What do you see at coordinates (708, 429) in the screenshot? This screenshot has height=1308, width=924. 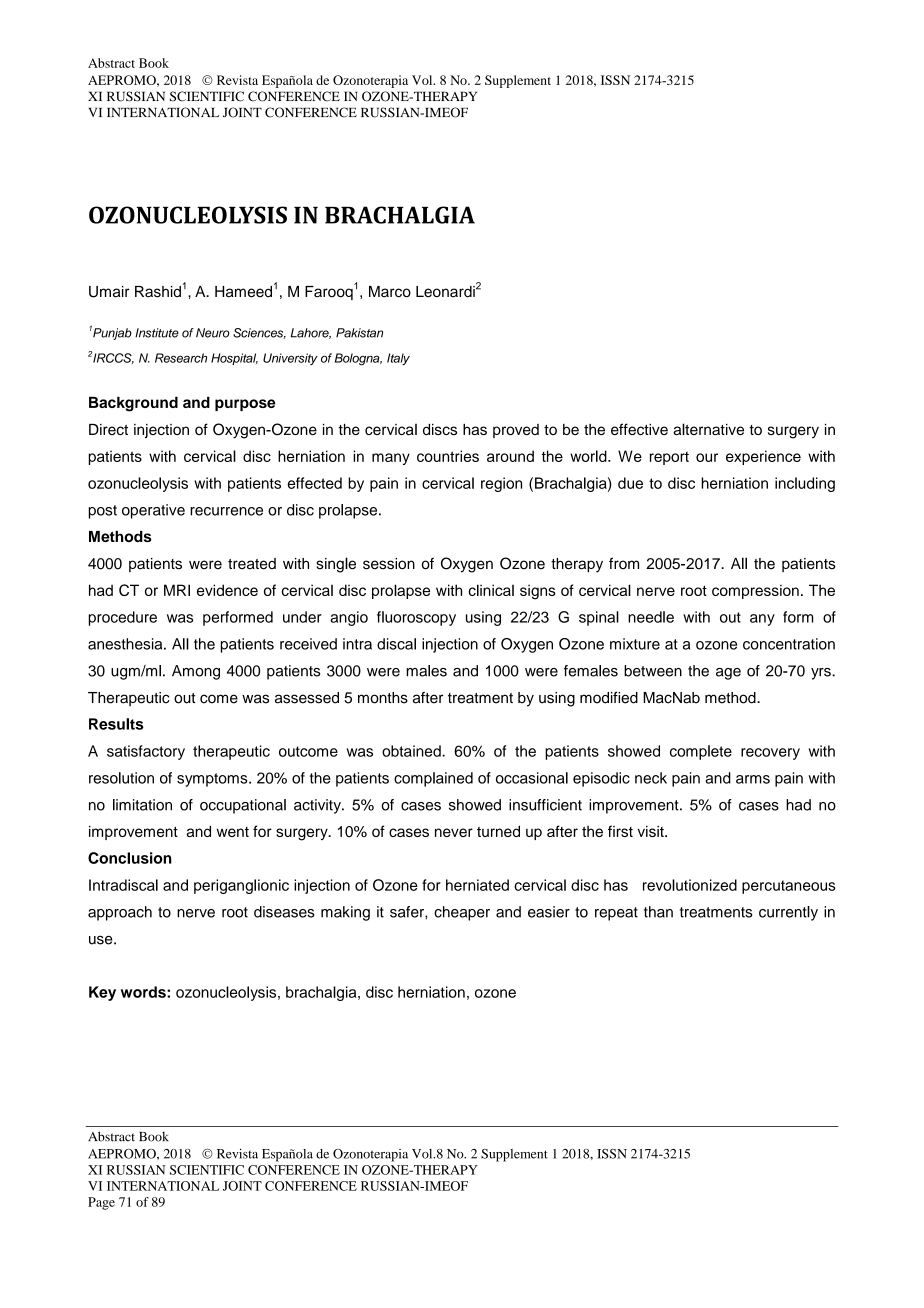 I see `alternative` at bounding box center [708, 429].
